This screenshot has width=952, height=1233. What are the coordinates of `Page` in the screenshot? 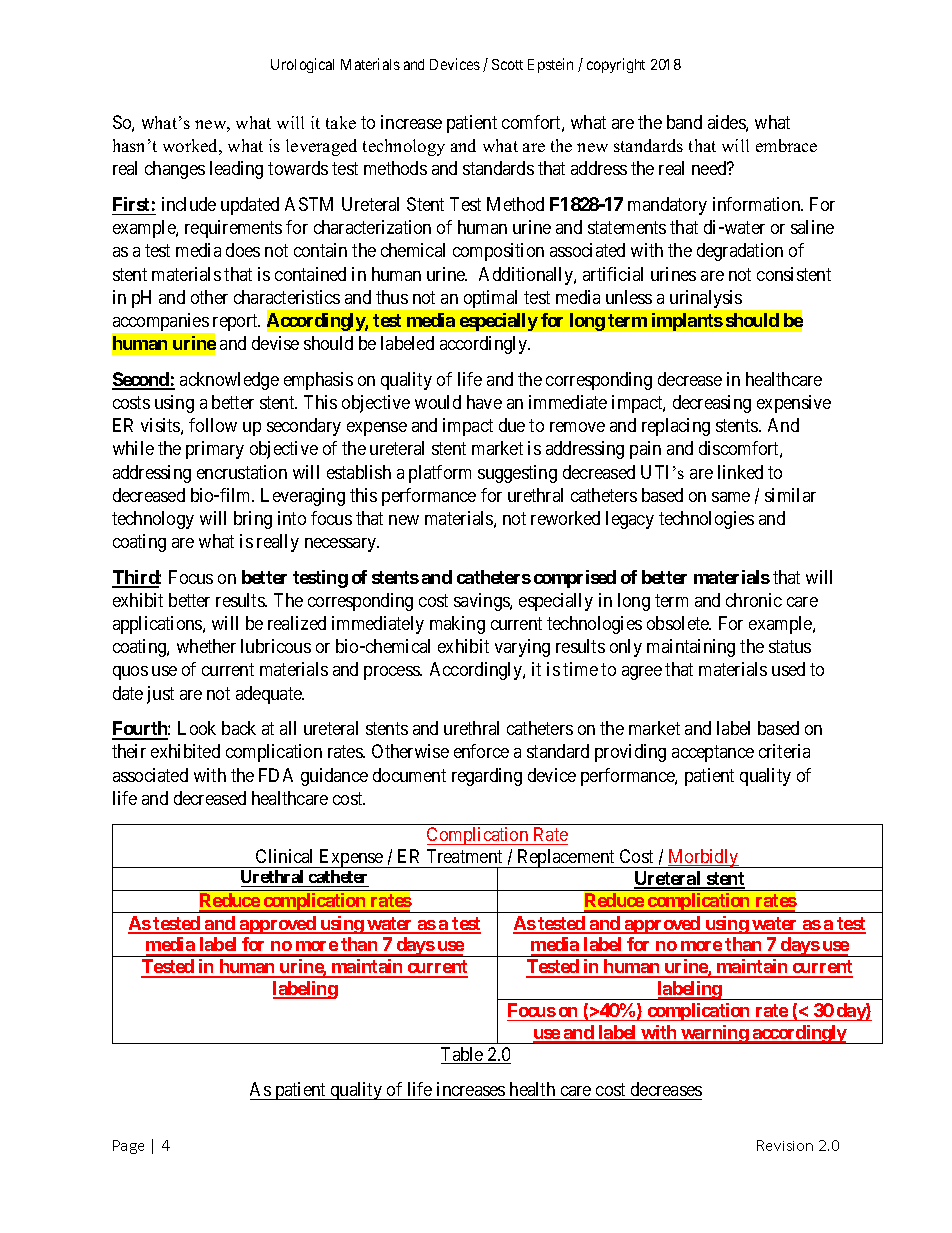 It's located at (128, 1147).
